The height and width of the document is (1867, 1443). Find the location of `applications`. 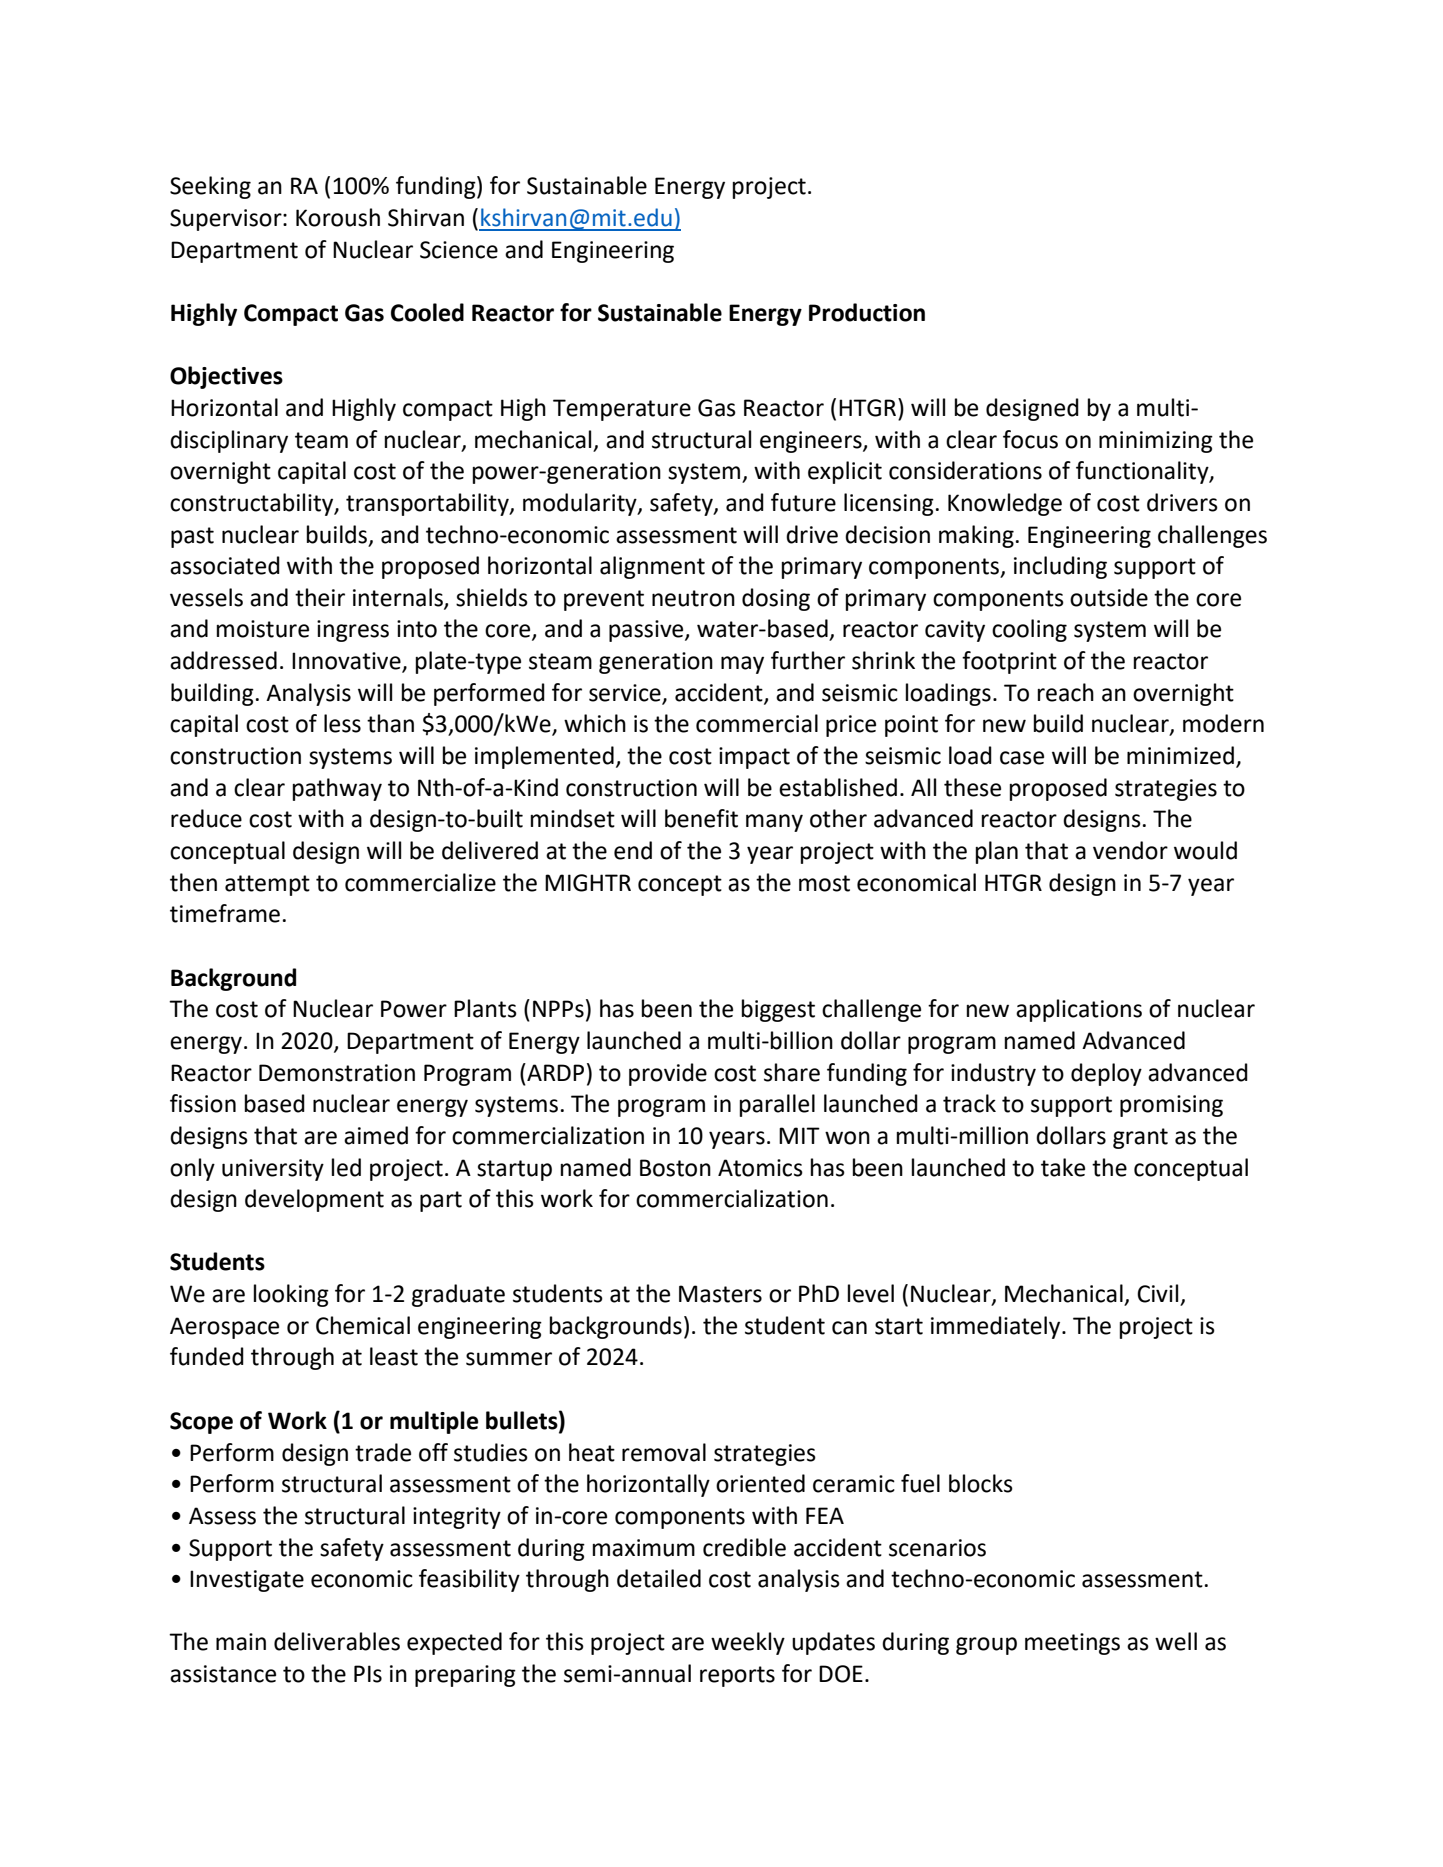

applications is located at coordinates (1079, 1010).
